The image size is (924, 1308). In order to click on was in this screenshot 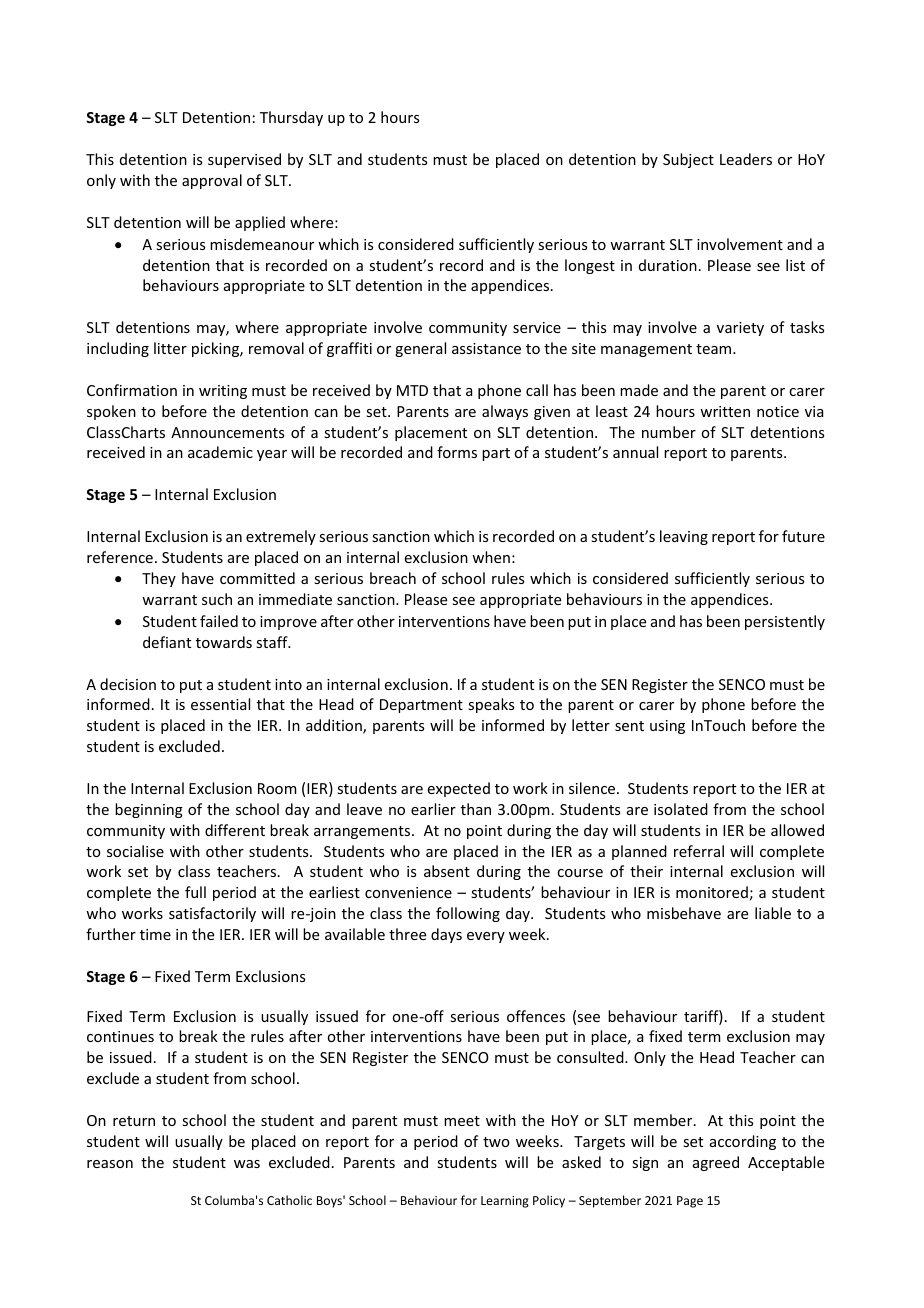, I will do `click(247, 1164)`.
